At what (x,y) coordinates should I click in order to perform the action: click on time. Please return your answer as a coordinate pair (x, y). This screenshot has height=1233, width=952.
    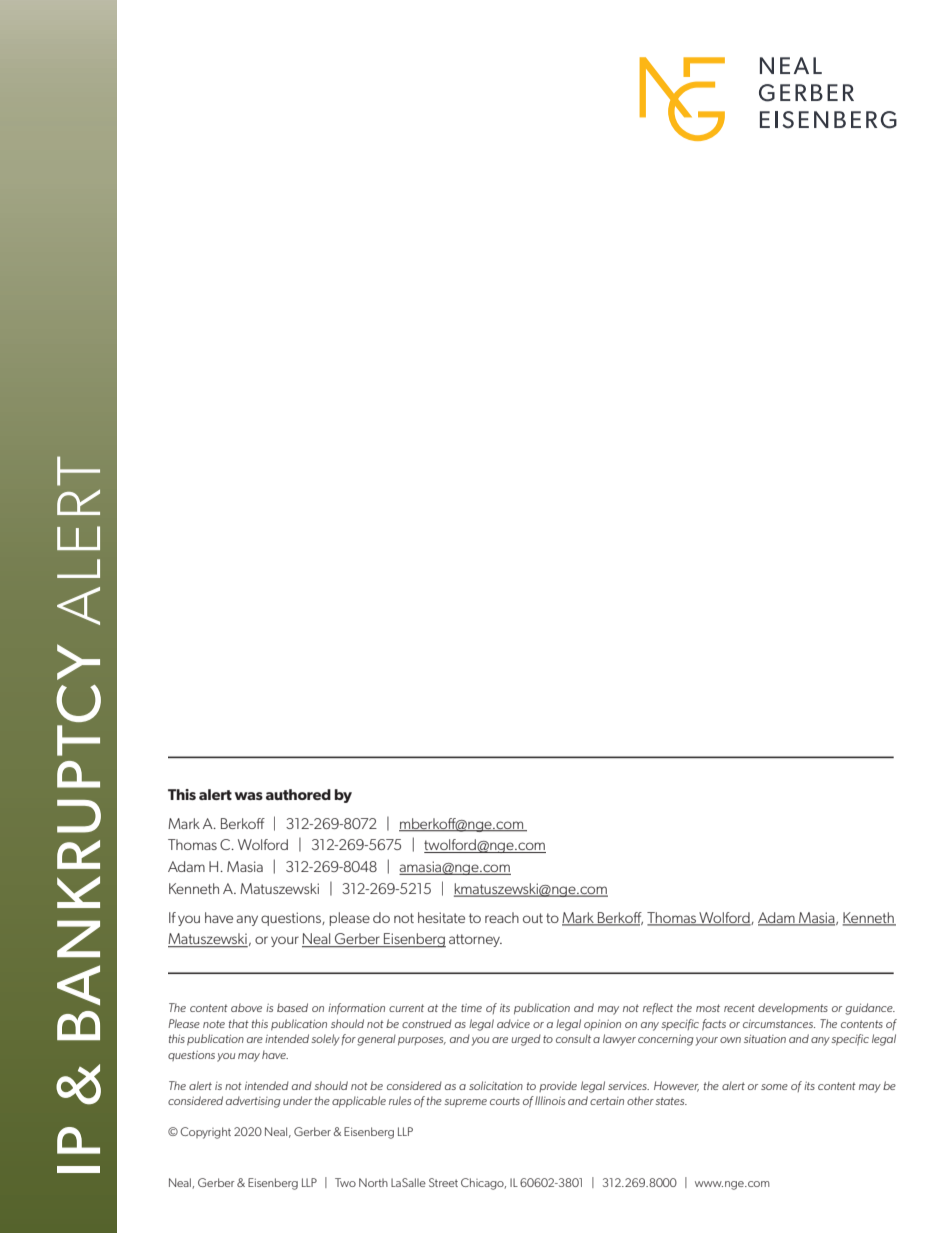
    Looking at the image, I should click on (471, 1008).
